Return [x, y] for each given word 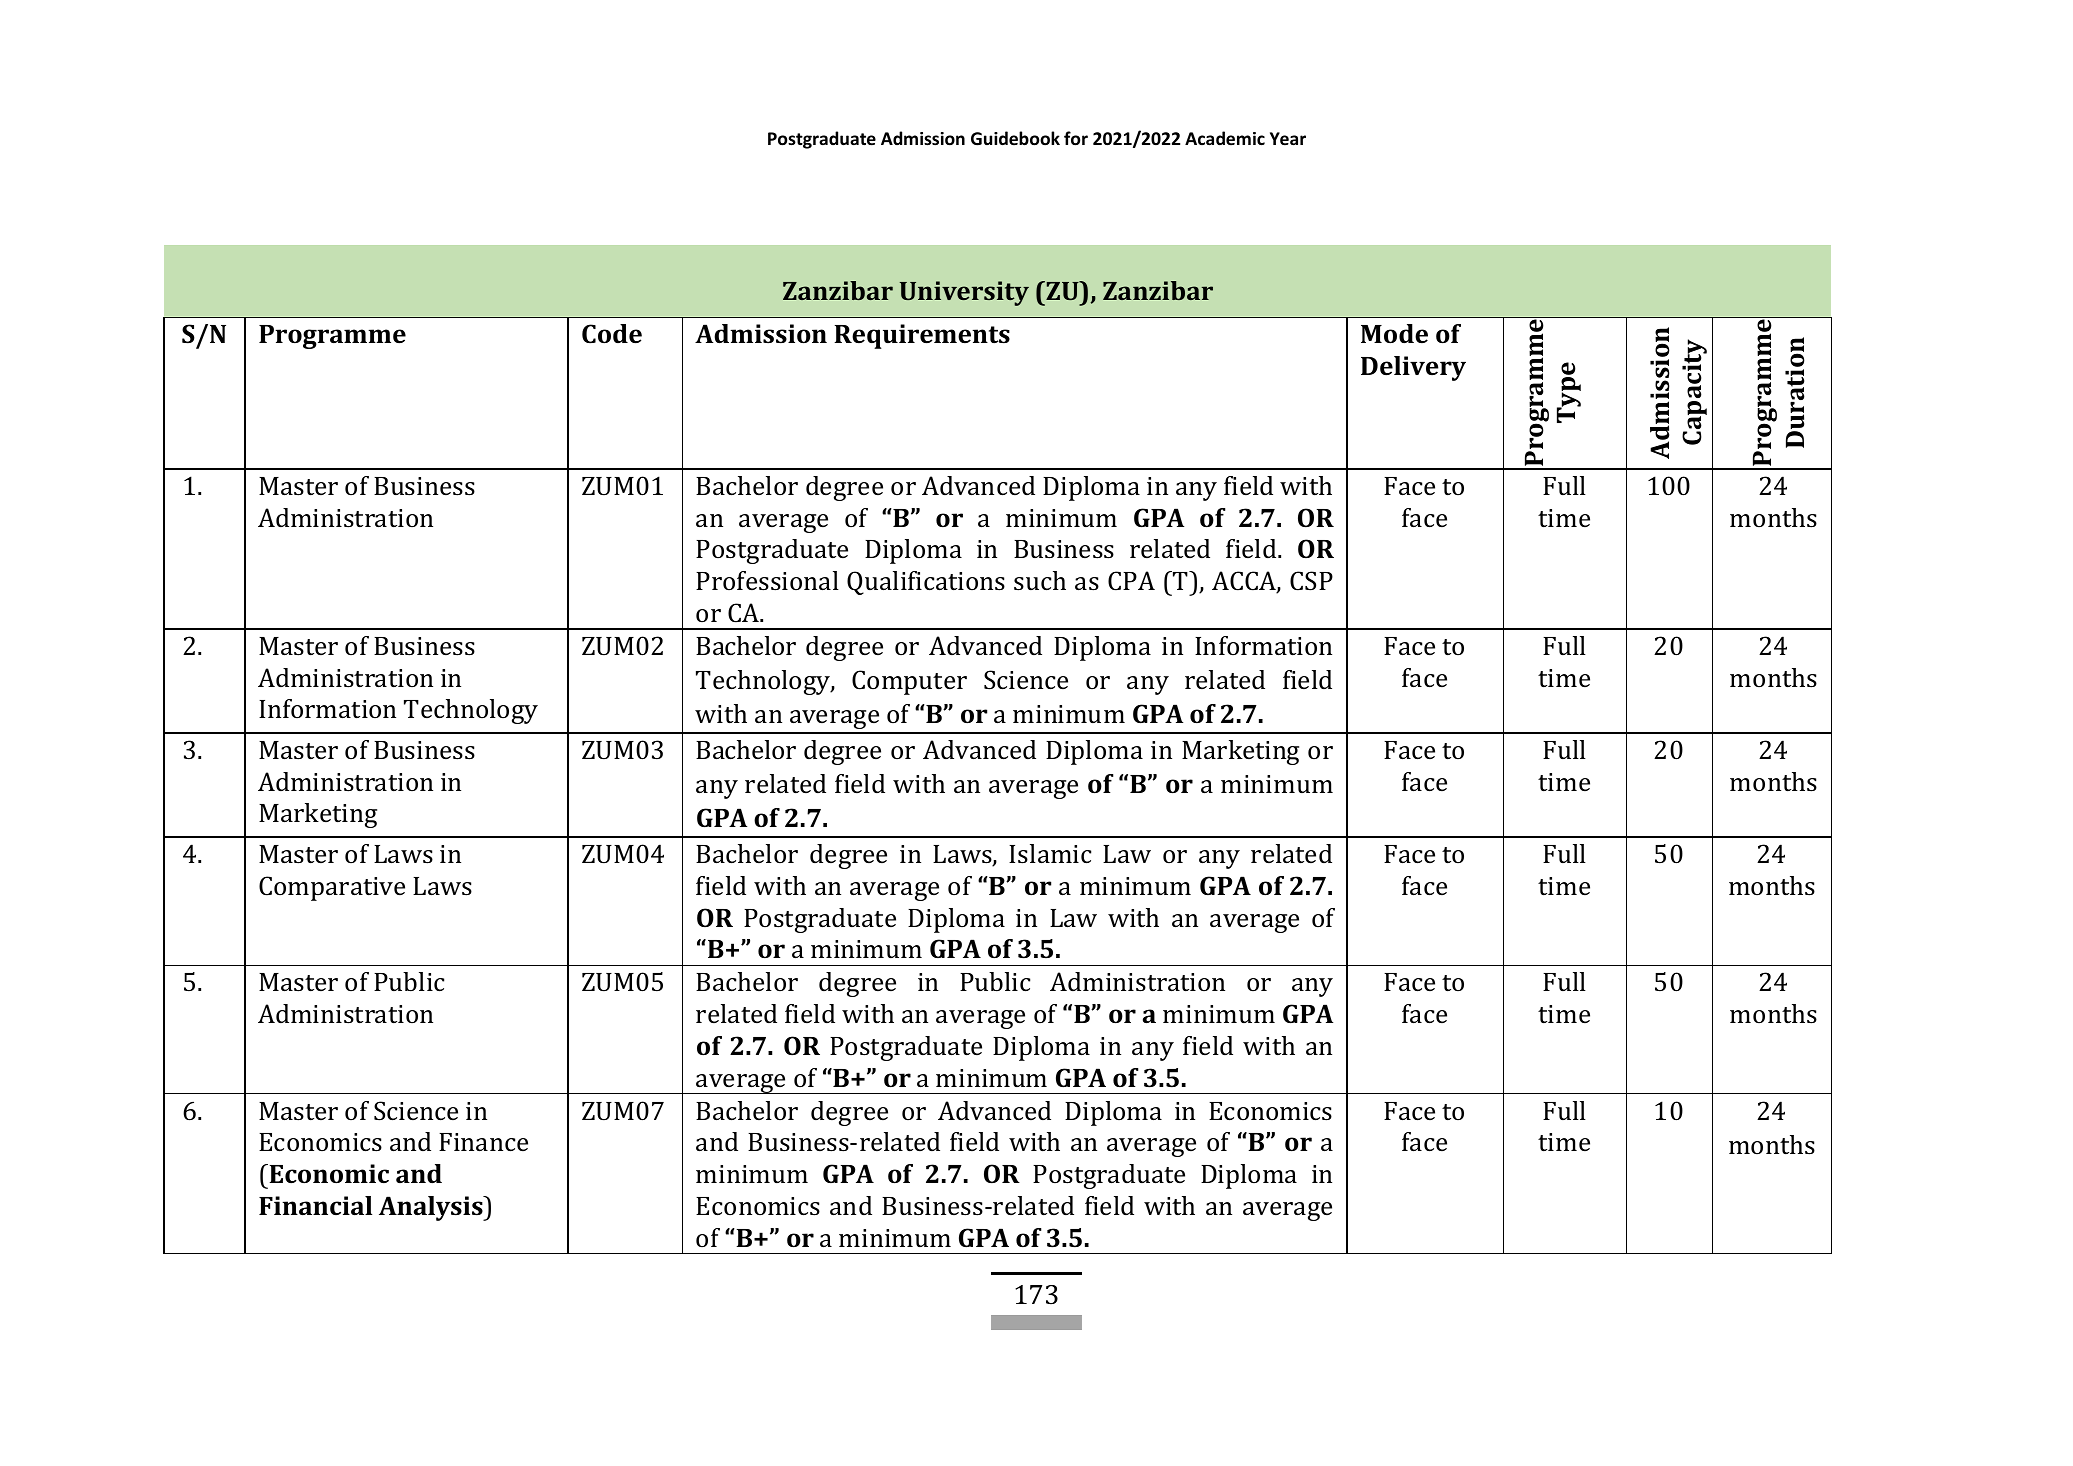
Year [1288, 139]
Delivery [1413, 368]
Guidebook [1015, 138]
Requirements [922, 336]
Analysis [432, 1208]
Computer [909, 682]
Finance [483, 1142]
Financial [315, 1205]
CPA [1131, 581]
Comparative [332, 888]
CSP [1311, 581]
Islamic [1050, 854]
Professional [767, 581]
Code [612, 334]
